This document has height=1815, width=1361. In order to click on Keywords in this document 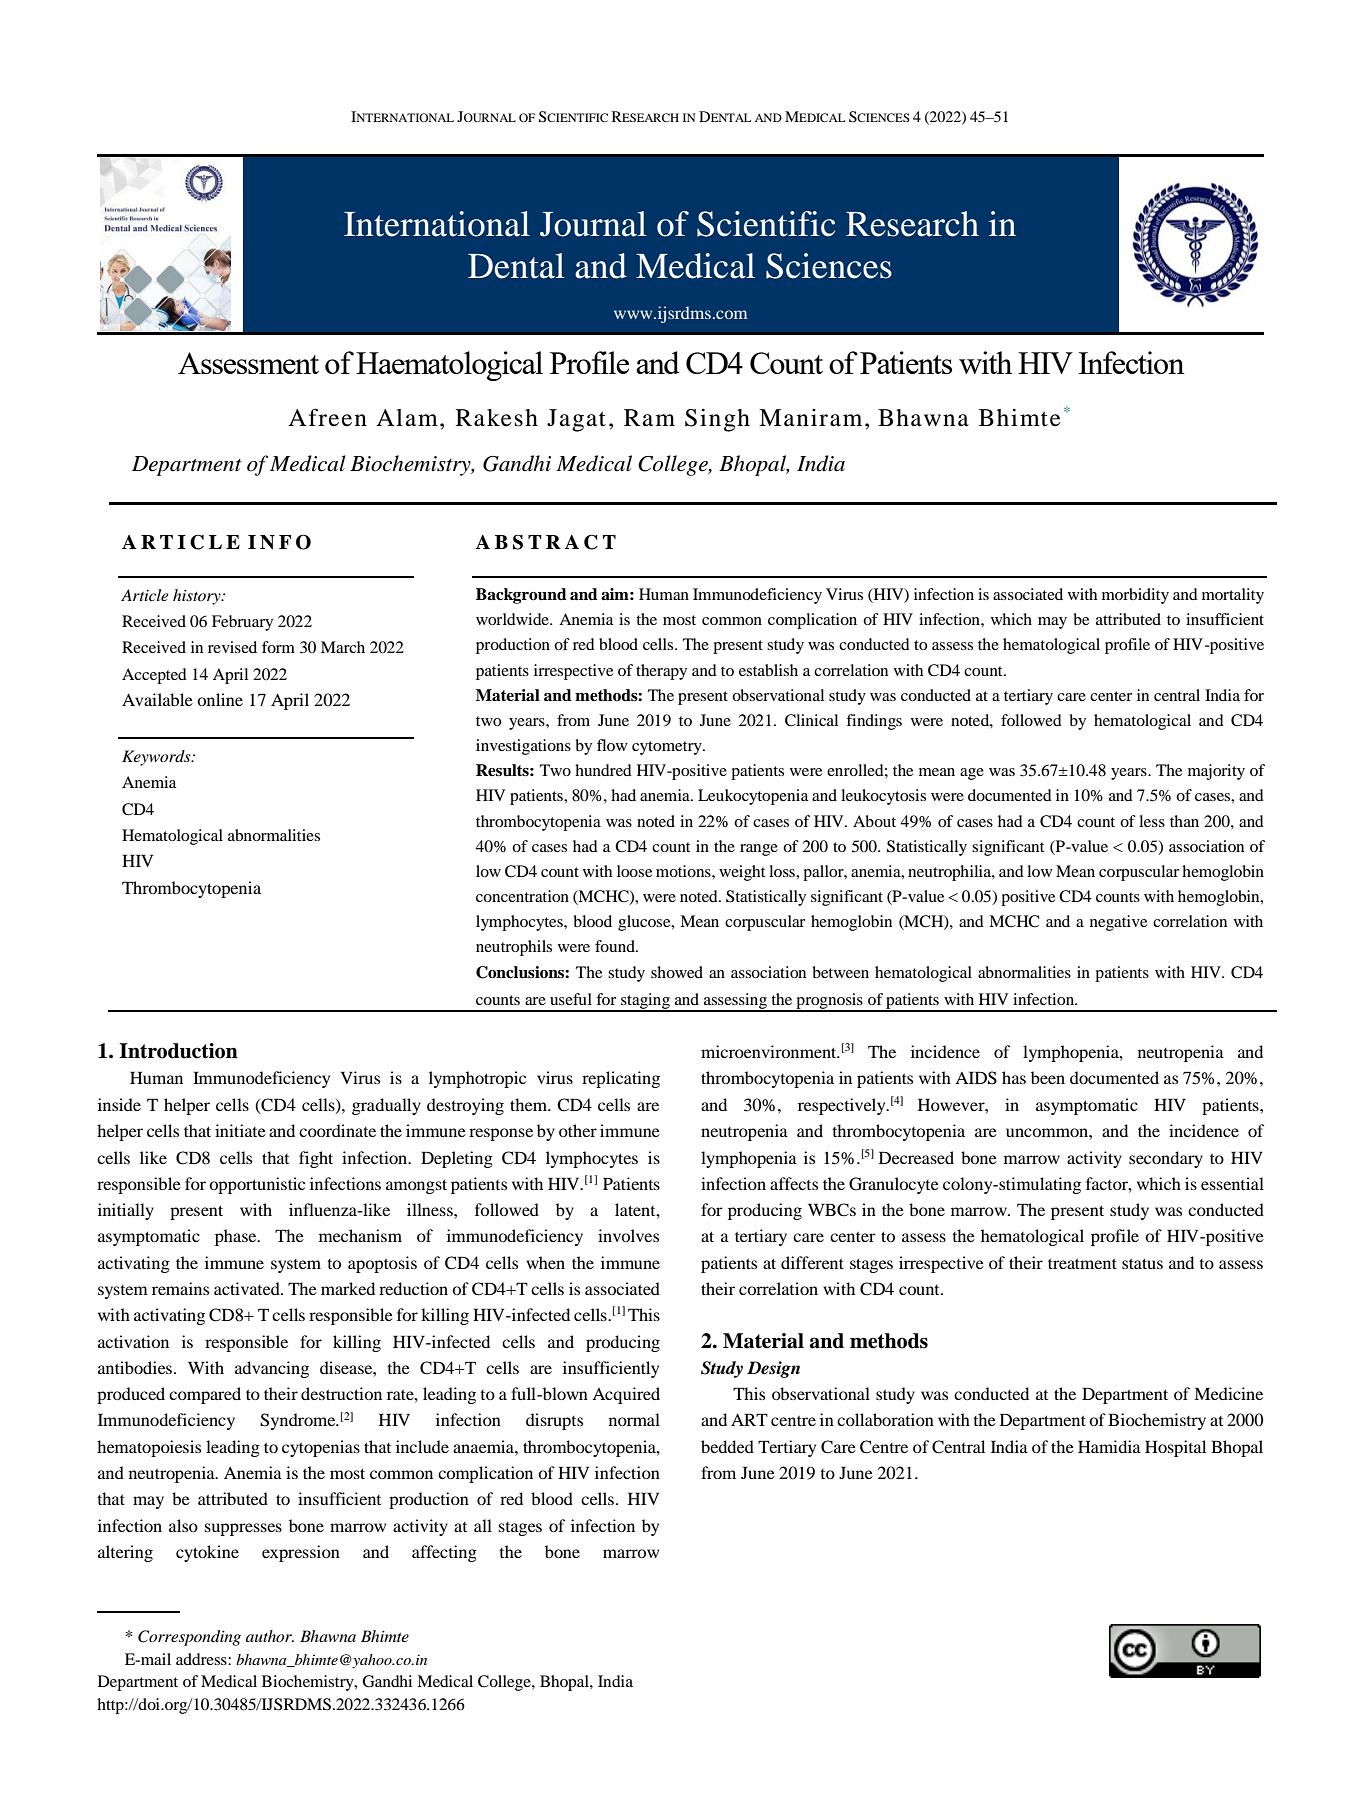, I will do `click(157, 758)`.
